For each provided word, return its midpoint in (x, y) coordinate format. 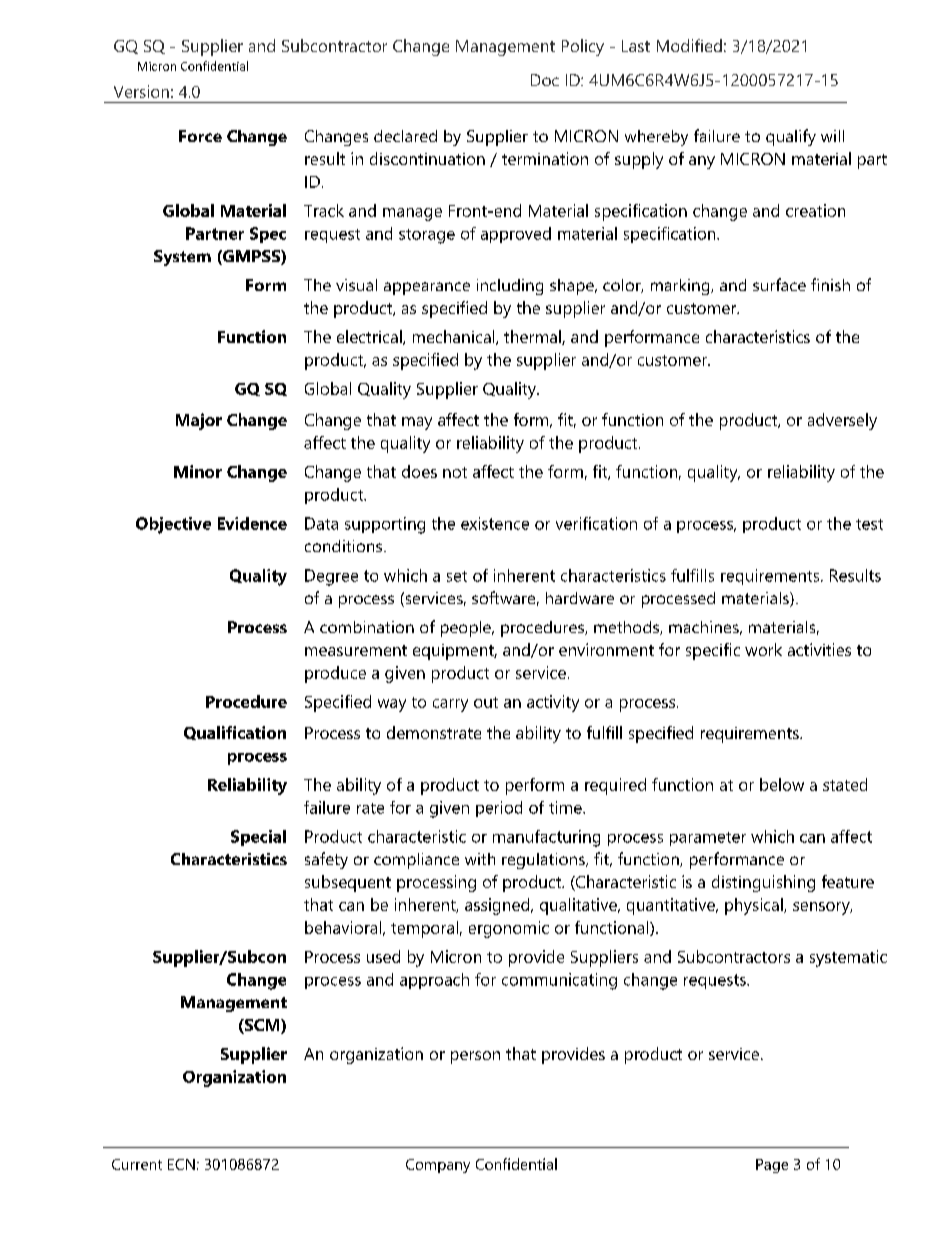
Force (200, 136)
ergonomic (509, 929)
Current (137, 1164)
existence (495, 523)
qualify (791, 137)
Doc (545, 80)
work (763, 649)
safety (326, 860)
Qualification (235, 733)
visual (356, 285)
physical (755, 906)
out (486, 702)
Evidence (252, 523)
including (510, 287)
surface (779, 284)
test (869, 524)
